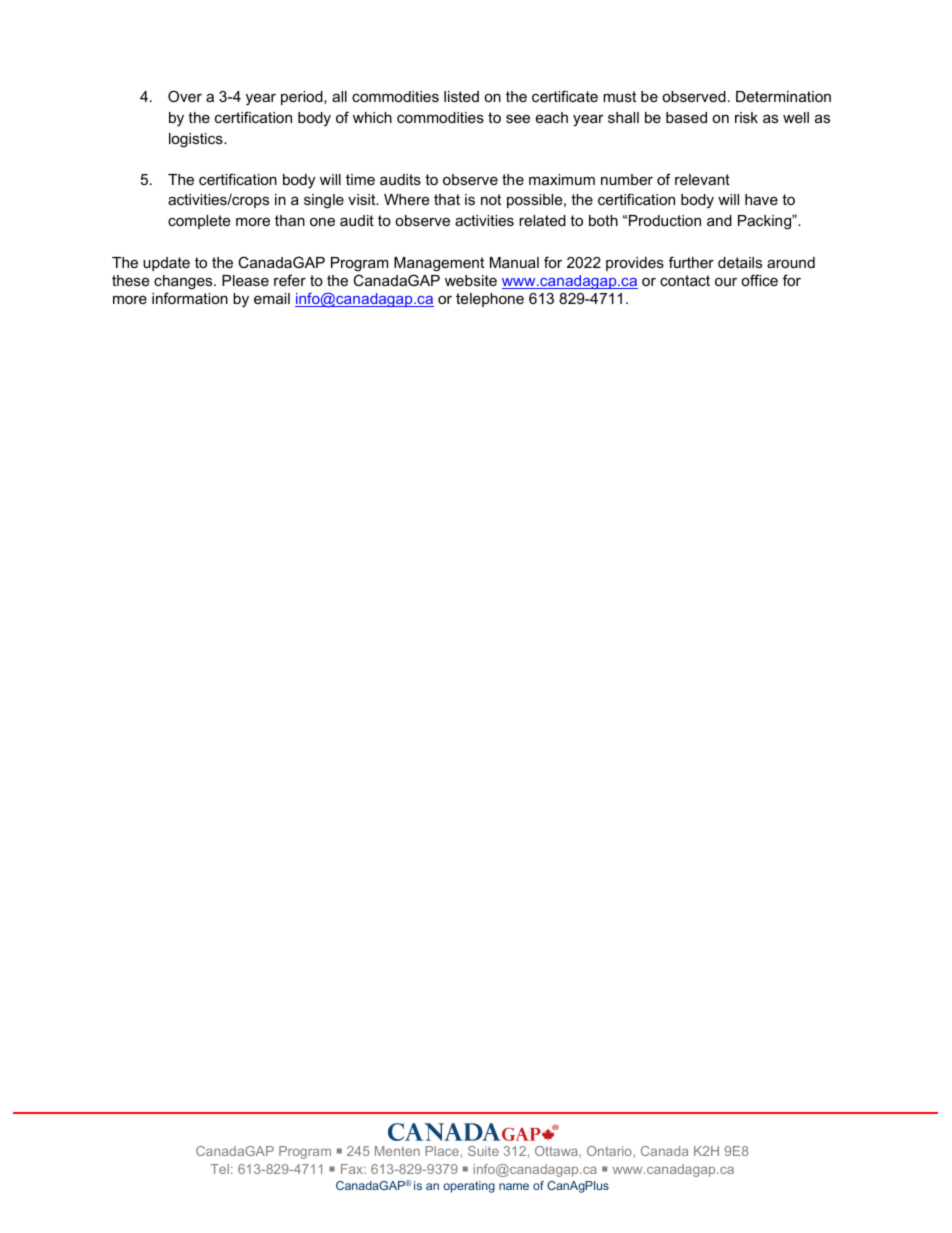 This page has width=952, height=1233. Describe the element at coordinates (353, 1169) in the page. I see `Fax` at that location.
